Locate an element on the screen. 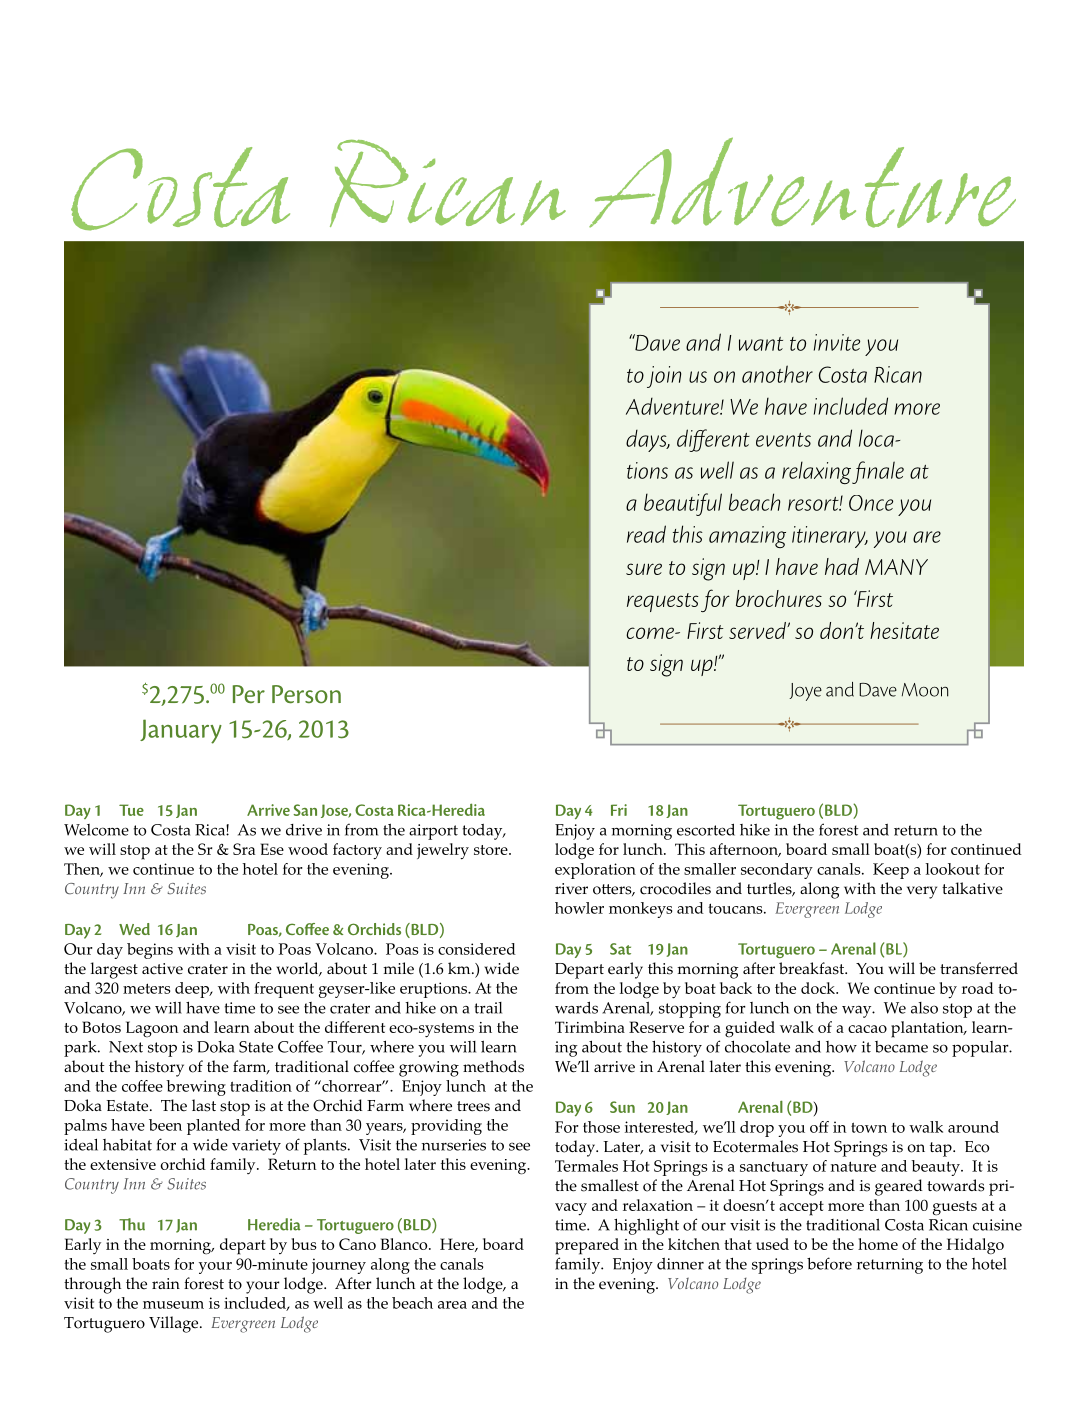 The image size is (1088, 1409). meters is located at coordinates (146, 988).
